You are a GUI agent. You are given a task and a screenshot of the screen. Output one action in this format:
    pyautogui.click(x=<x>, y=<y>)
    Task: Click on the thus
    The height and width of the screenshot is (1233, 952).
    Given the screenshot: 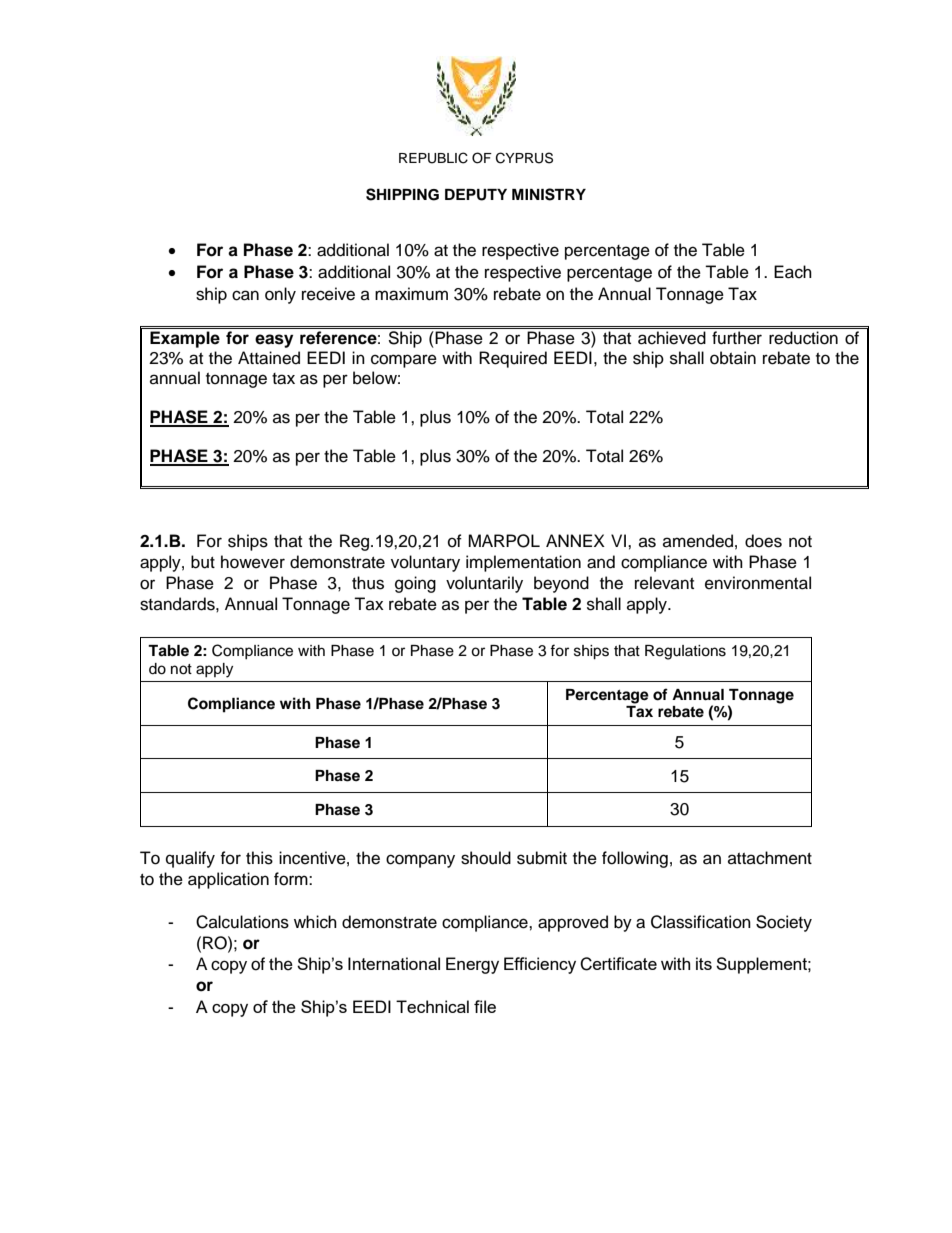 What is the action you would take?
    pyautogui.click(x=368, y=583)
